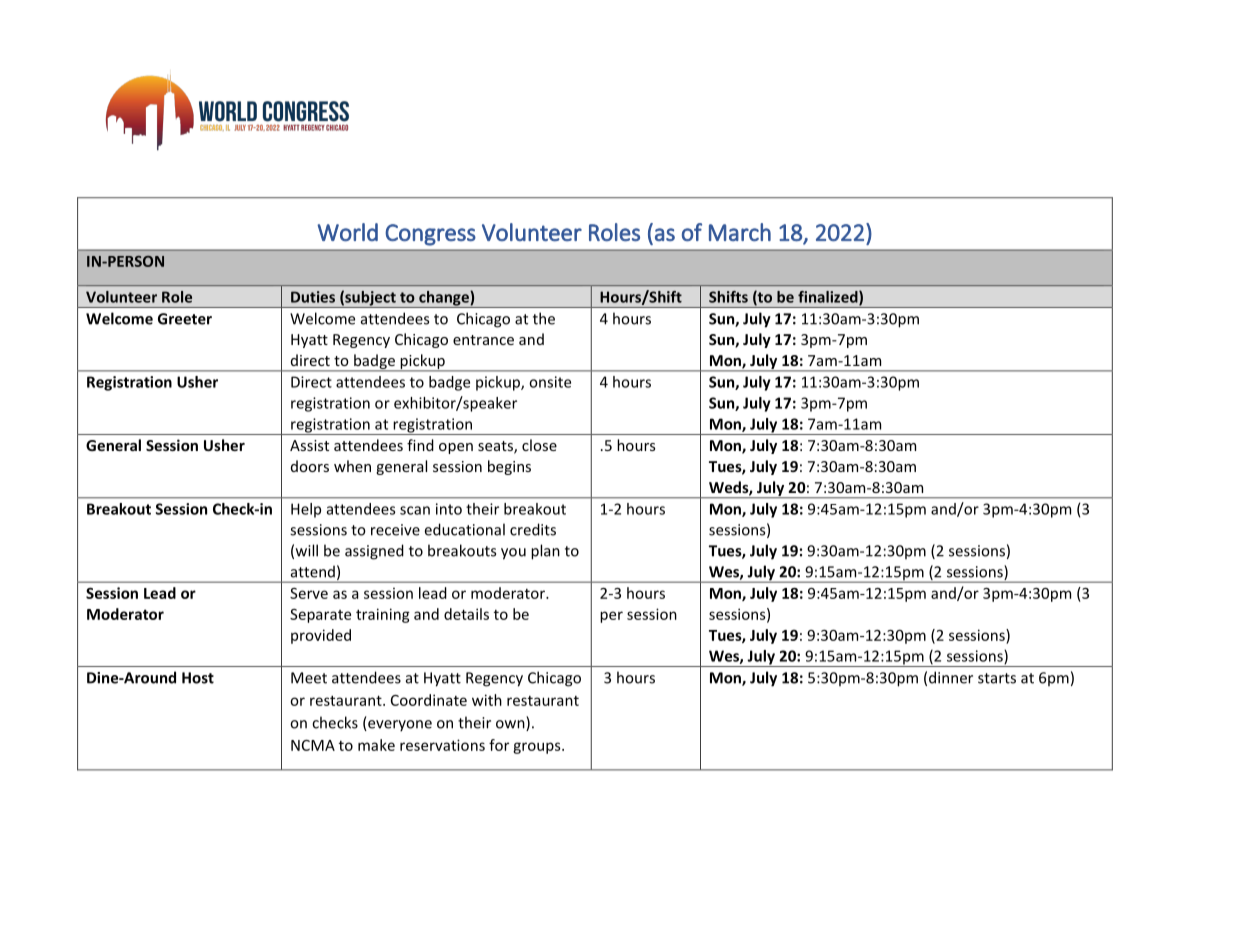 The height and width of the page is (952, 1233). Describe the element at coordinates (740, 232) in the page. I see `March` at that location.
